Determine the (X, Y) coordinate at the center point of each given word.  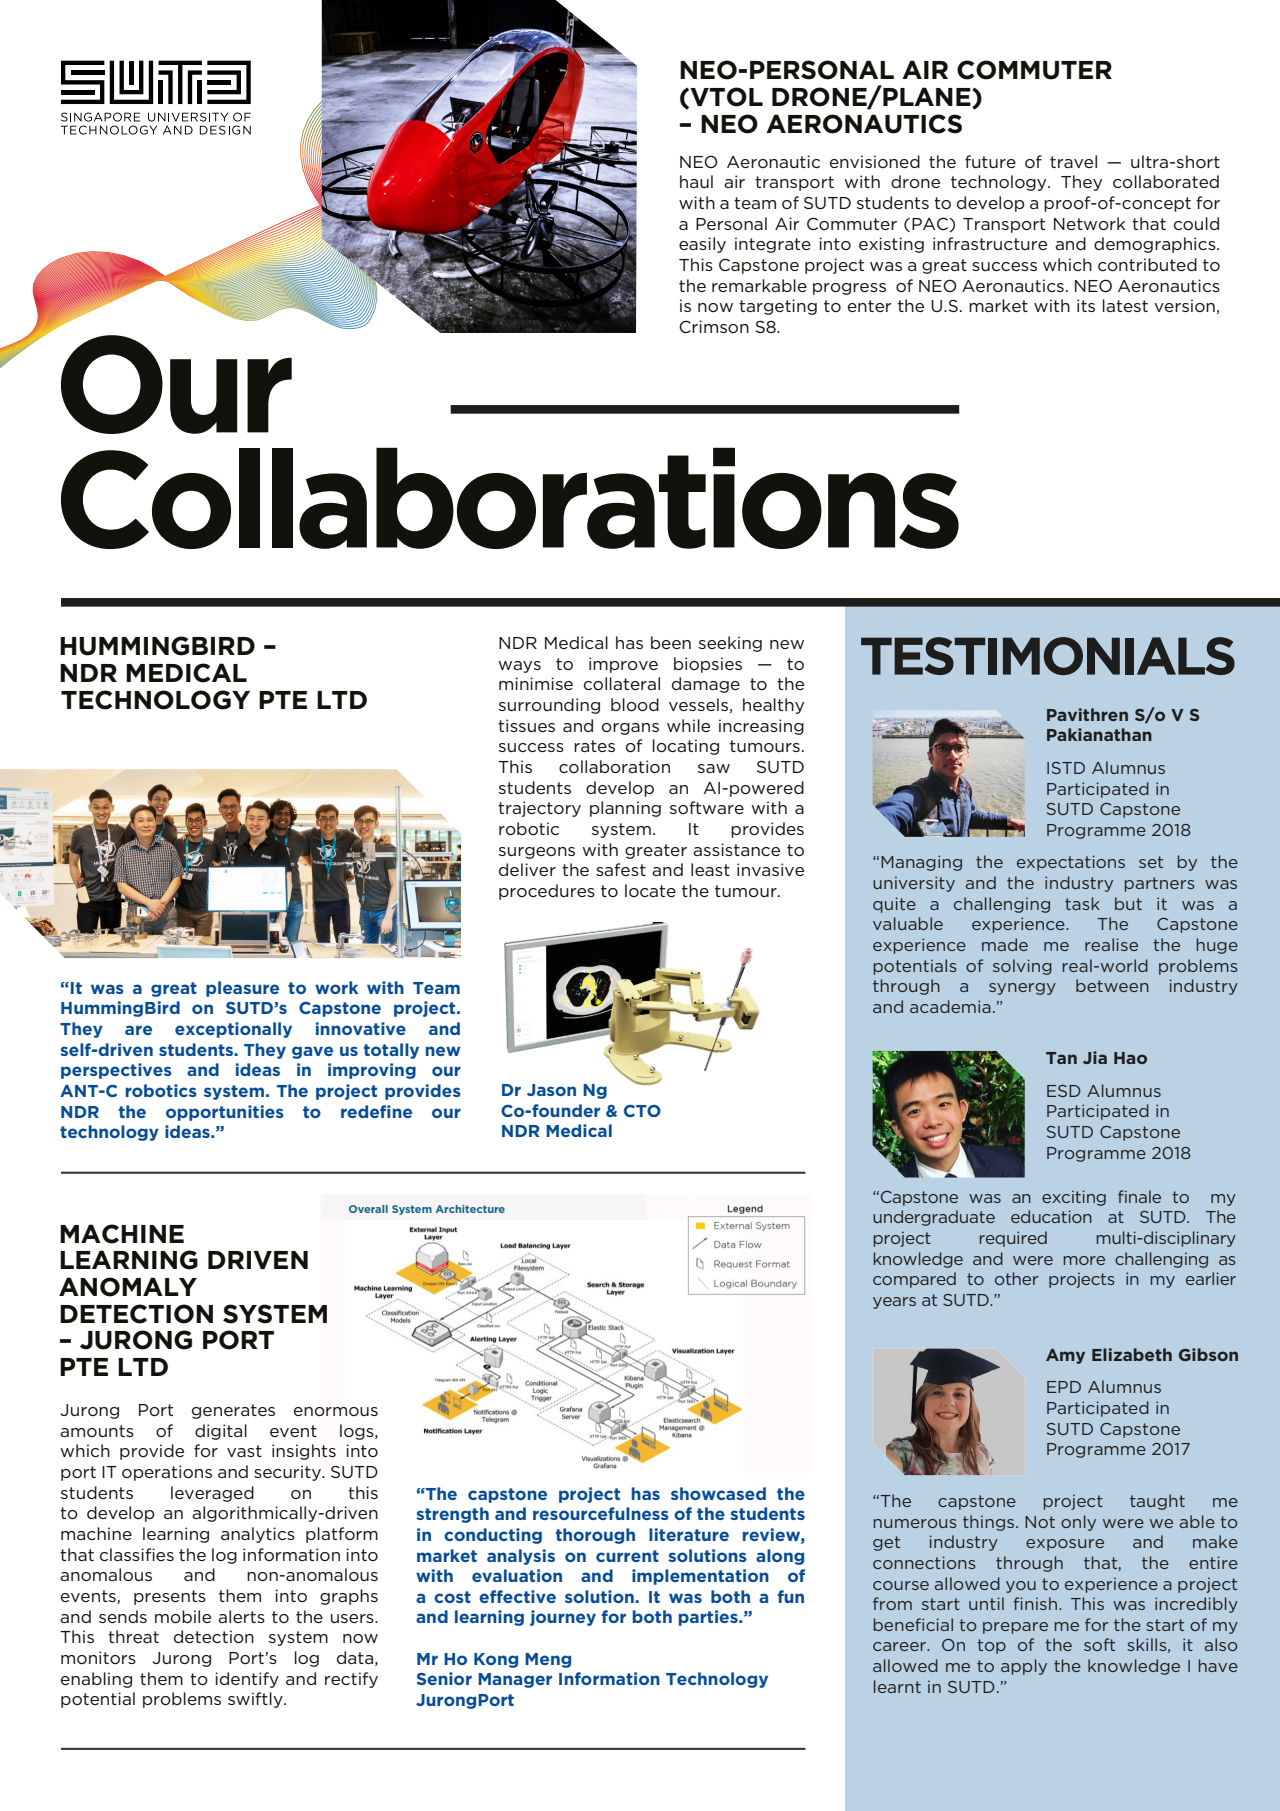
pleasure (242, 989)
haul (696, 181)
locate (650, 890)
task (1082, 903)
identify (247, 1680)
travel (1073, 161)
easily (702, 245)
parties (709, 1618)
